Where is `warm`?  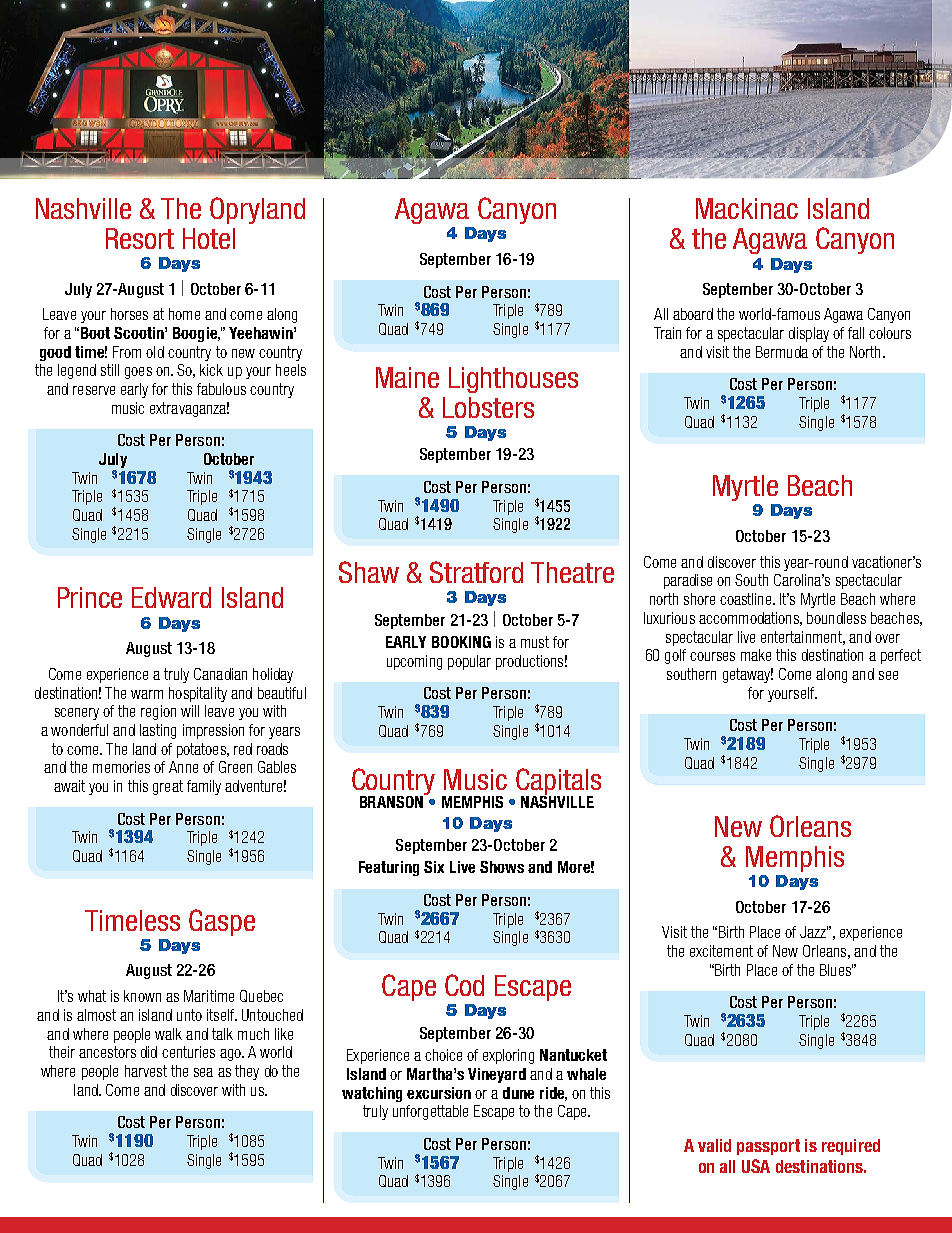
warm is located at coordinates (147, 694).
